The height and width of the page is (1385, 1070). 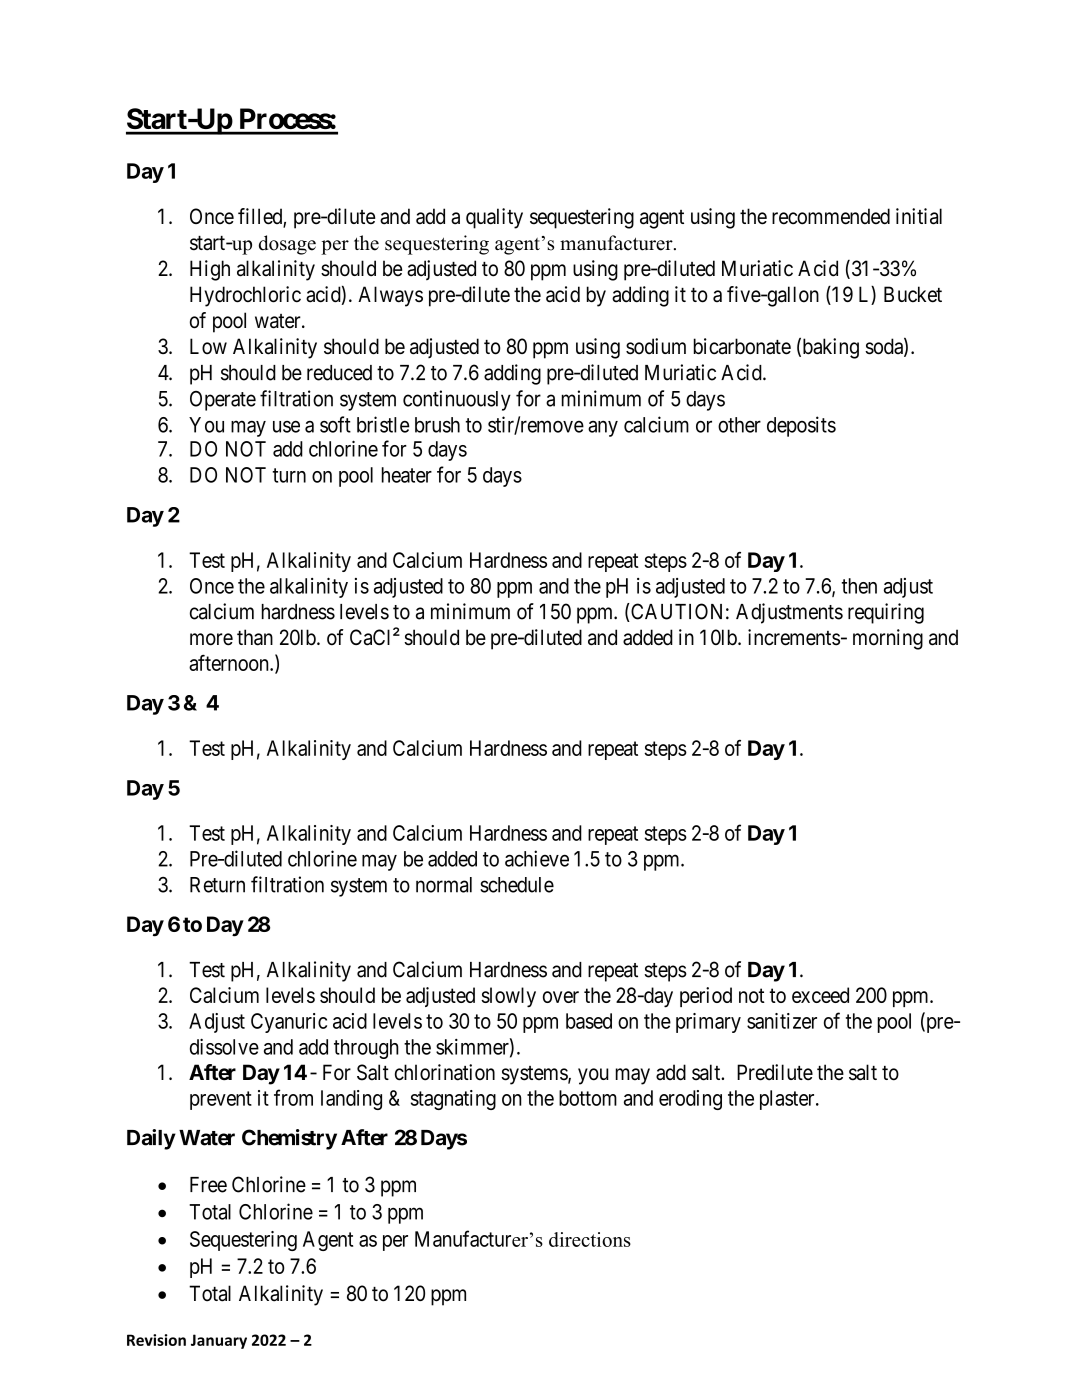 I want to click on exceed, so click(x=820, y=995).
